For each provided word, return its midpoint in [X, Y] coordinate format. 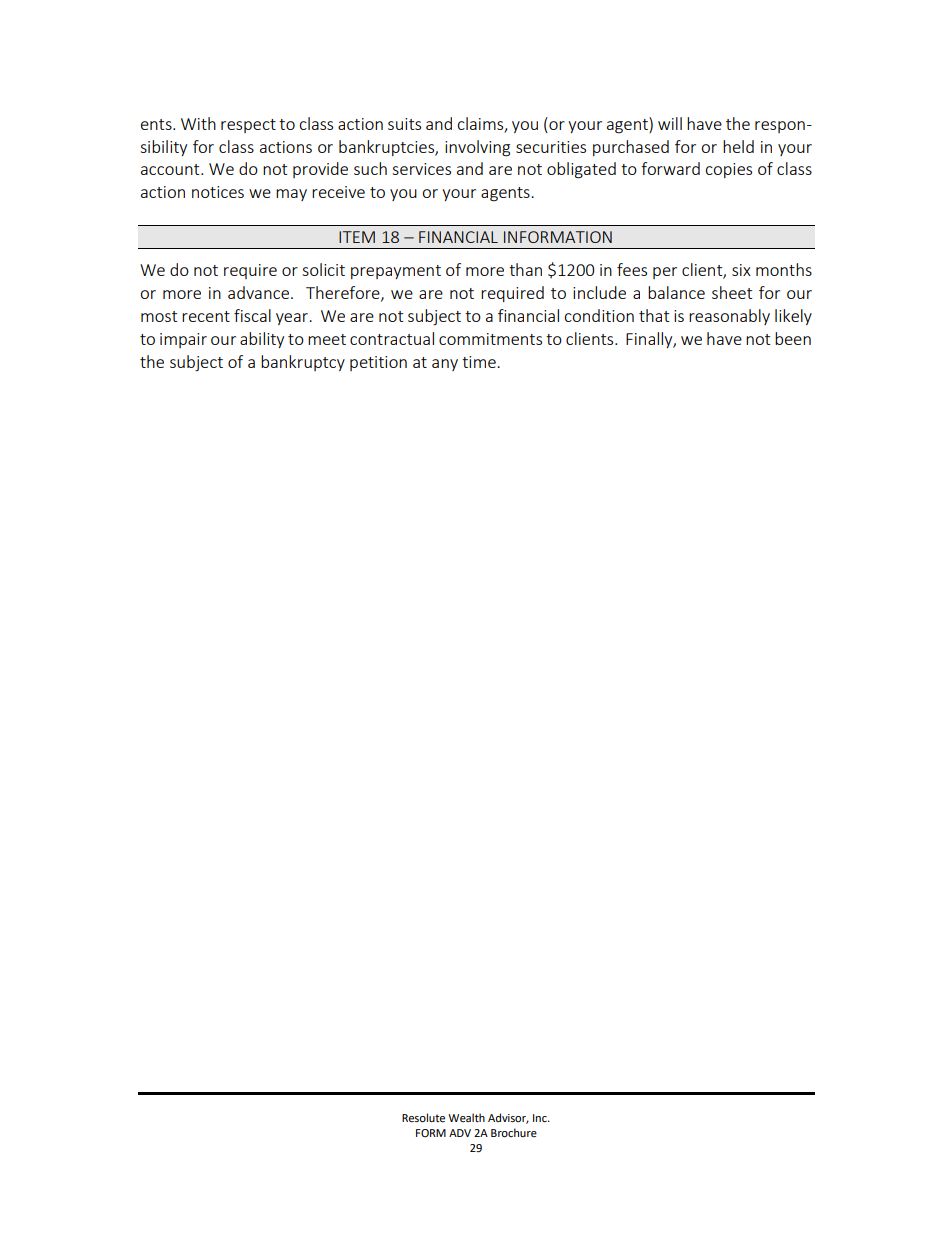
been [793, 338]
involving [477, 148]
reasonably [729, 317]
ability [262, 340]
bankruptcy [303, 363]
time [480, 362]
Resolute [423, 1118]
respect [248, 126]
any [445, 365]
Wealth [466, 1117]
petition [378, 363]
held [738, 146]
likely [793, 317]
